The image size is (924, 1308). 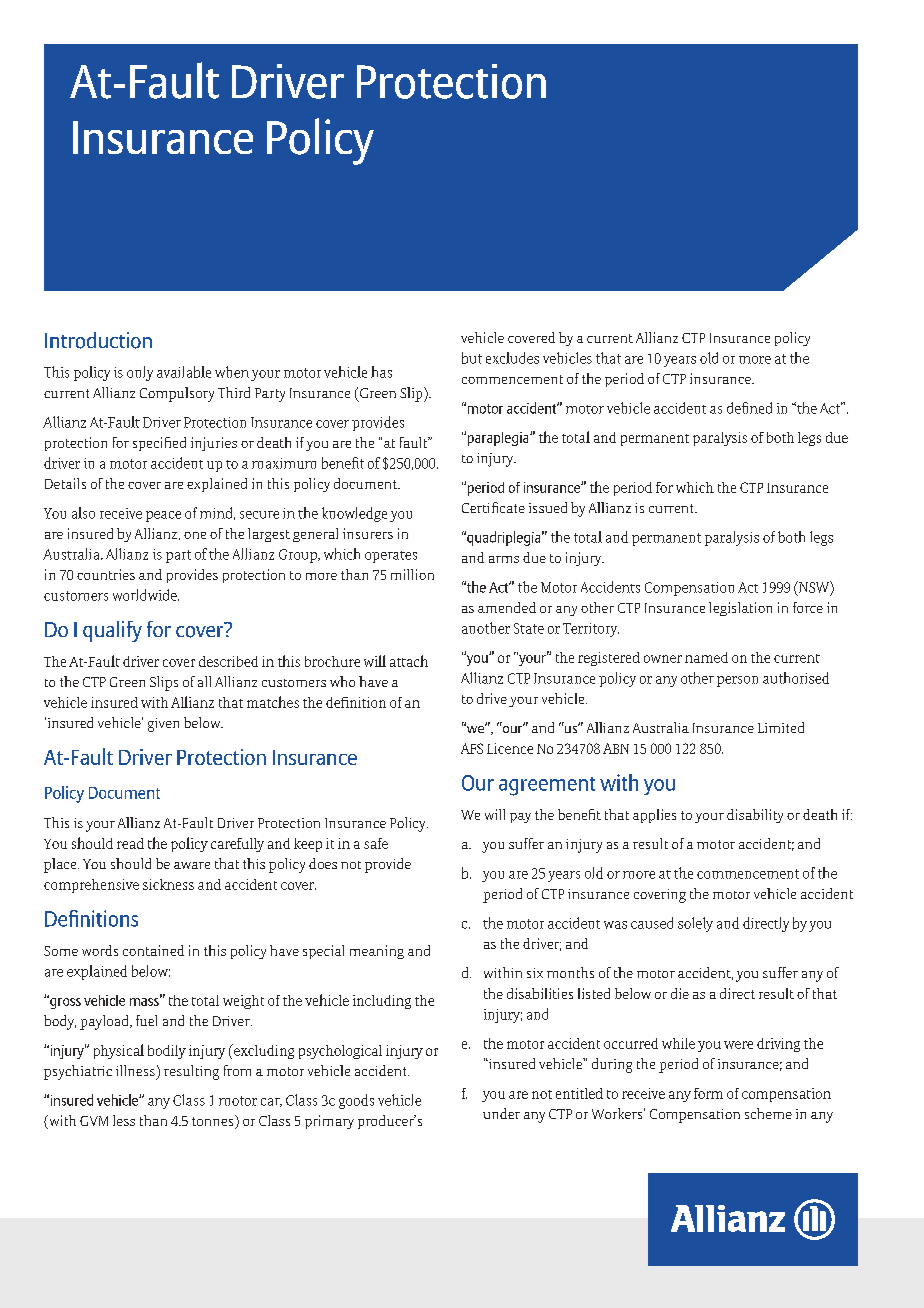 I want to click on legislation, so click(x=740, y=609).
